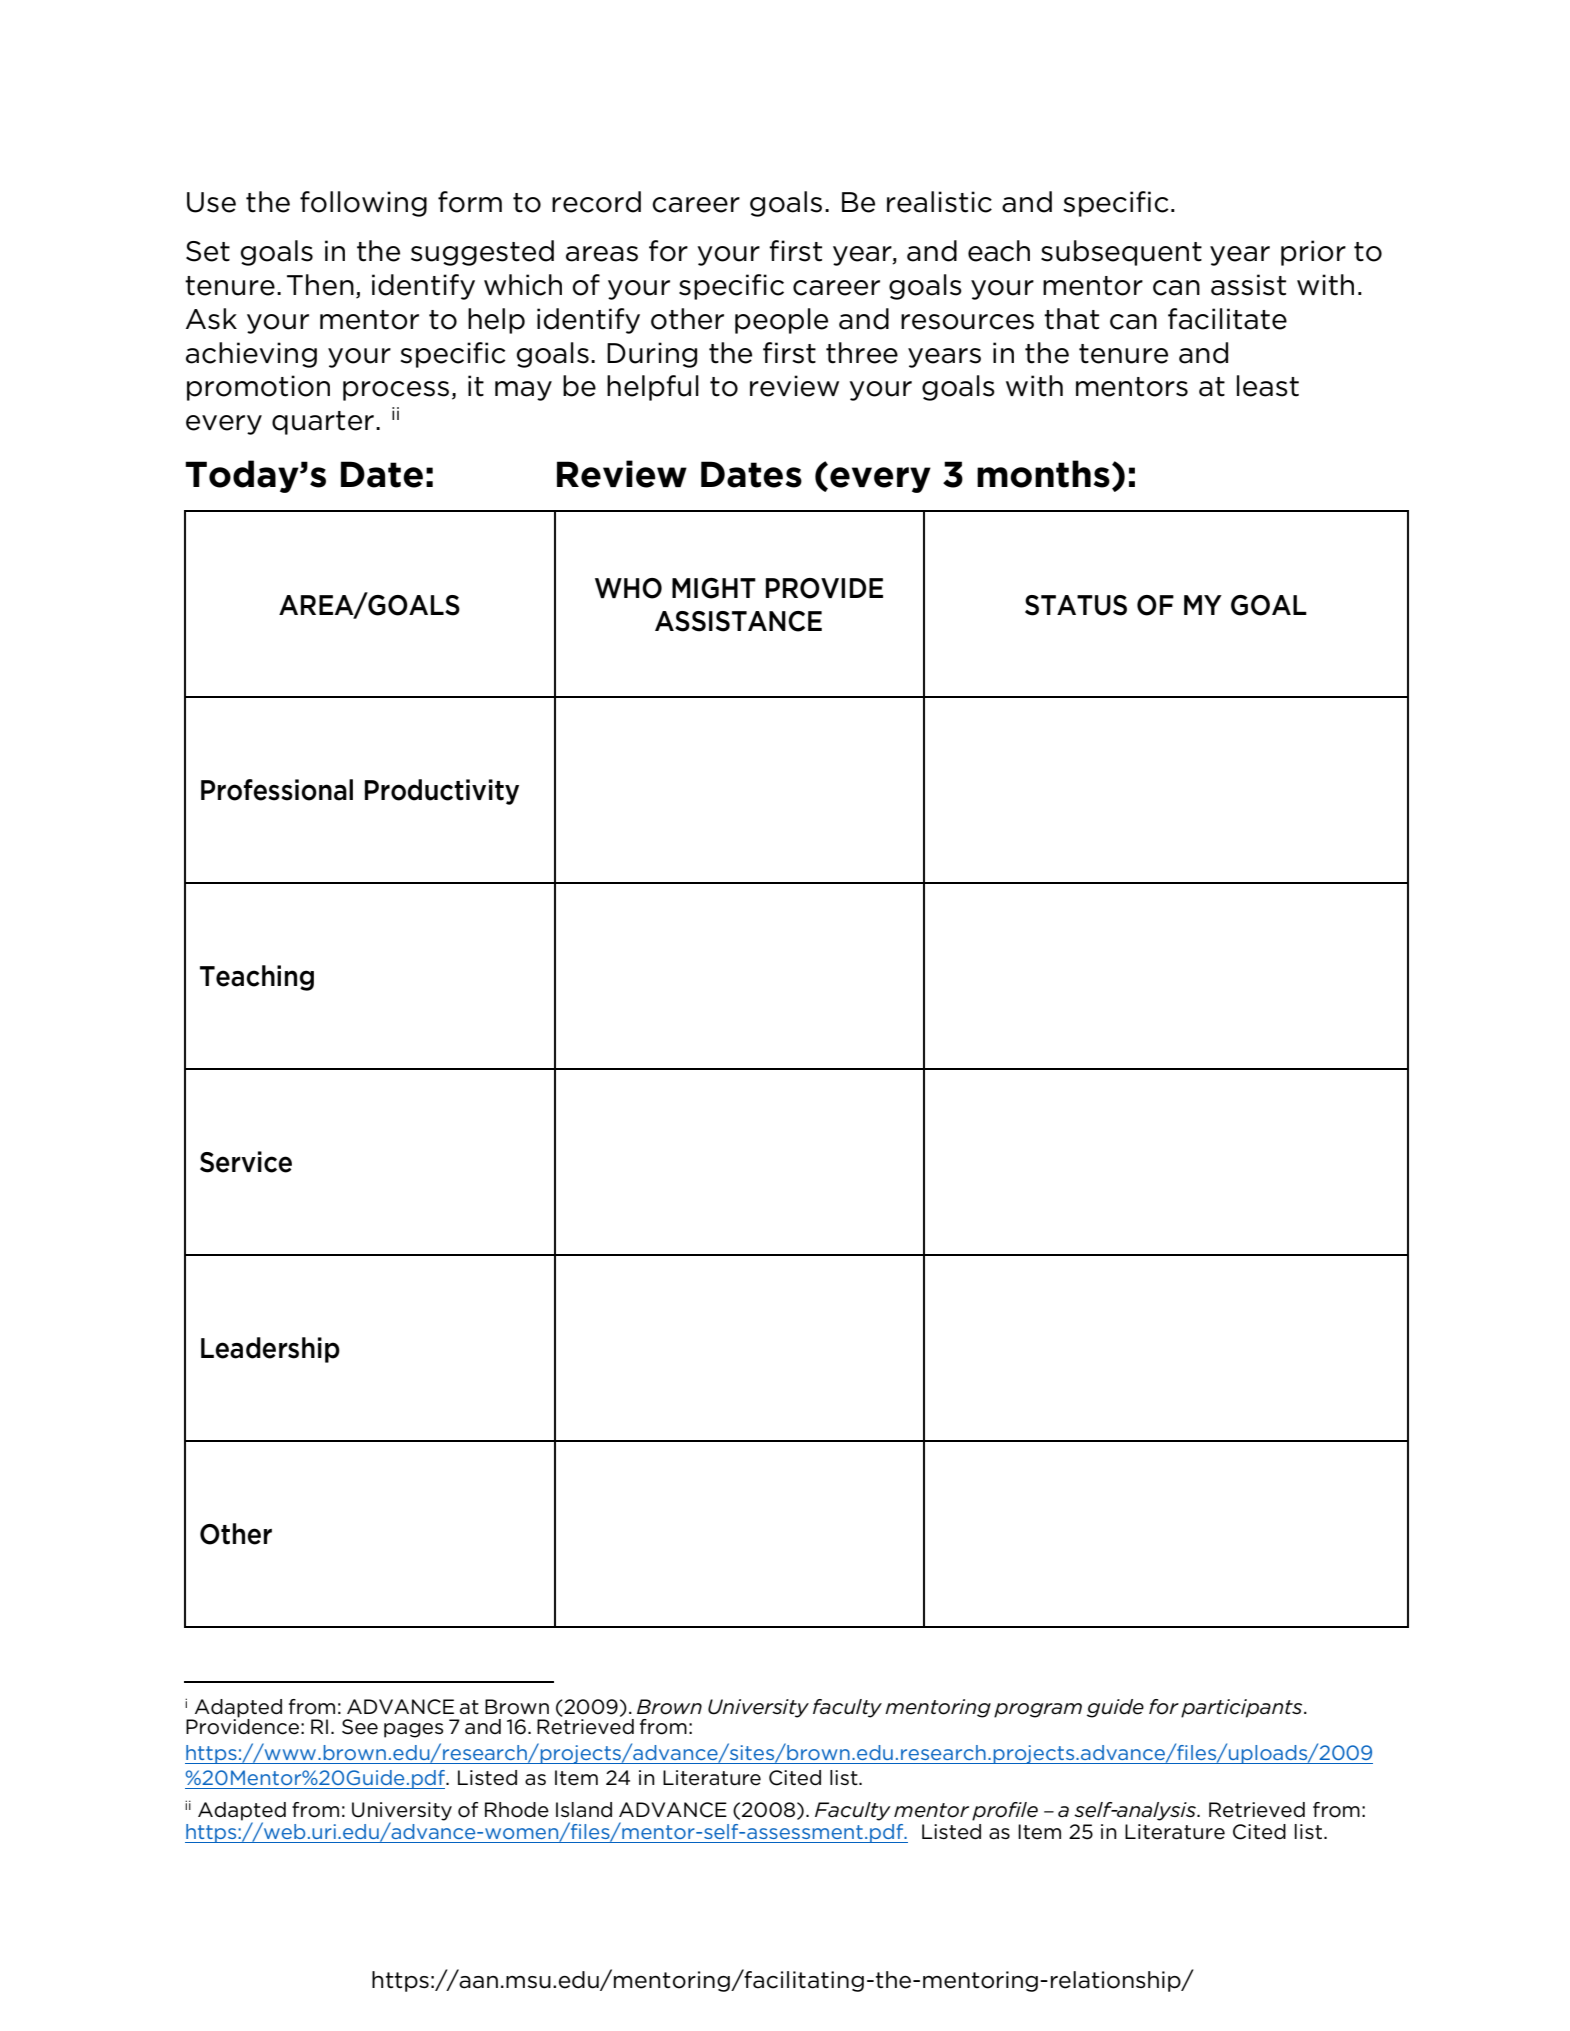  I want to click on following, so click(363, 204).
